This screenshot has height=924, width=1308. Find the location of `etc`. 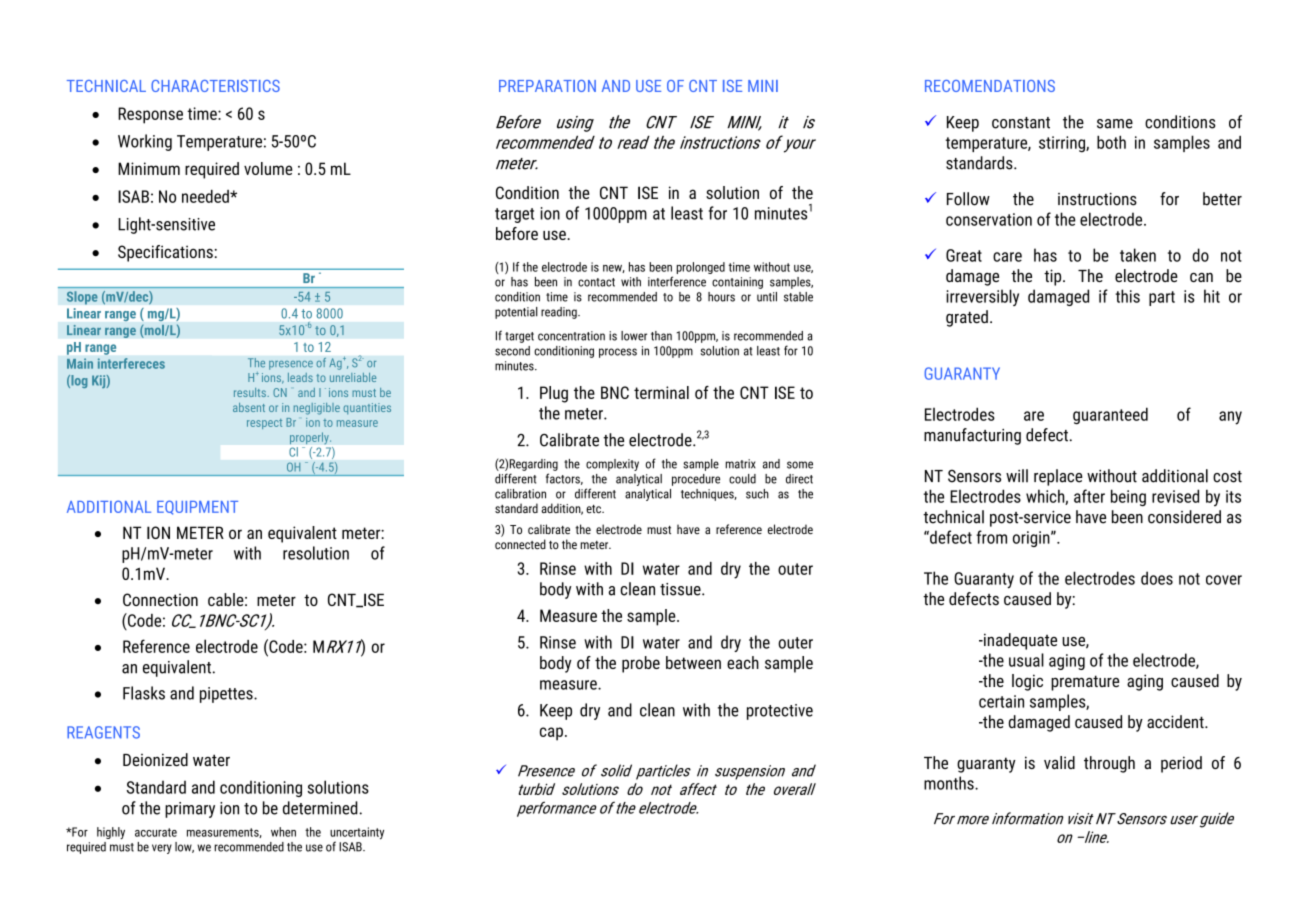

etc is located at coordinates (595, 509).
